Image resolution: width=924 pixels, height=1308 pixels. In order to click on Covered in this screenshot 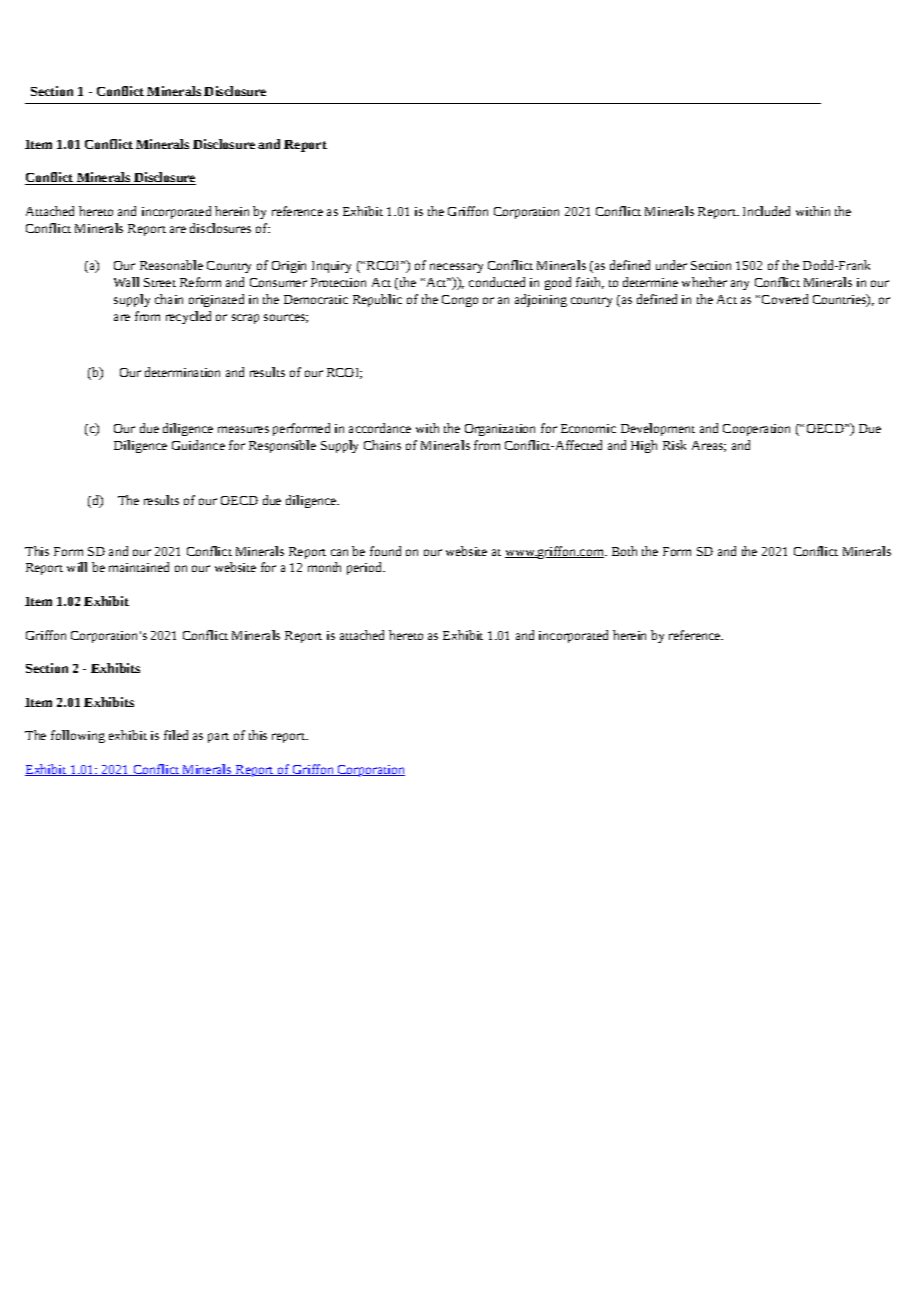, I will do `click(785, 299)`.
